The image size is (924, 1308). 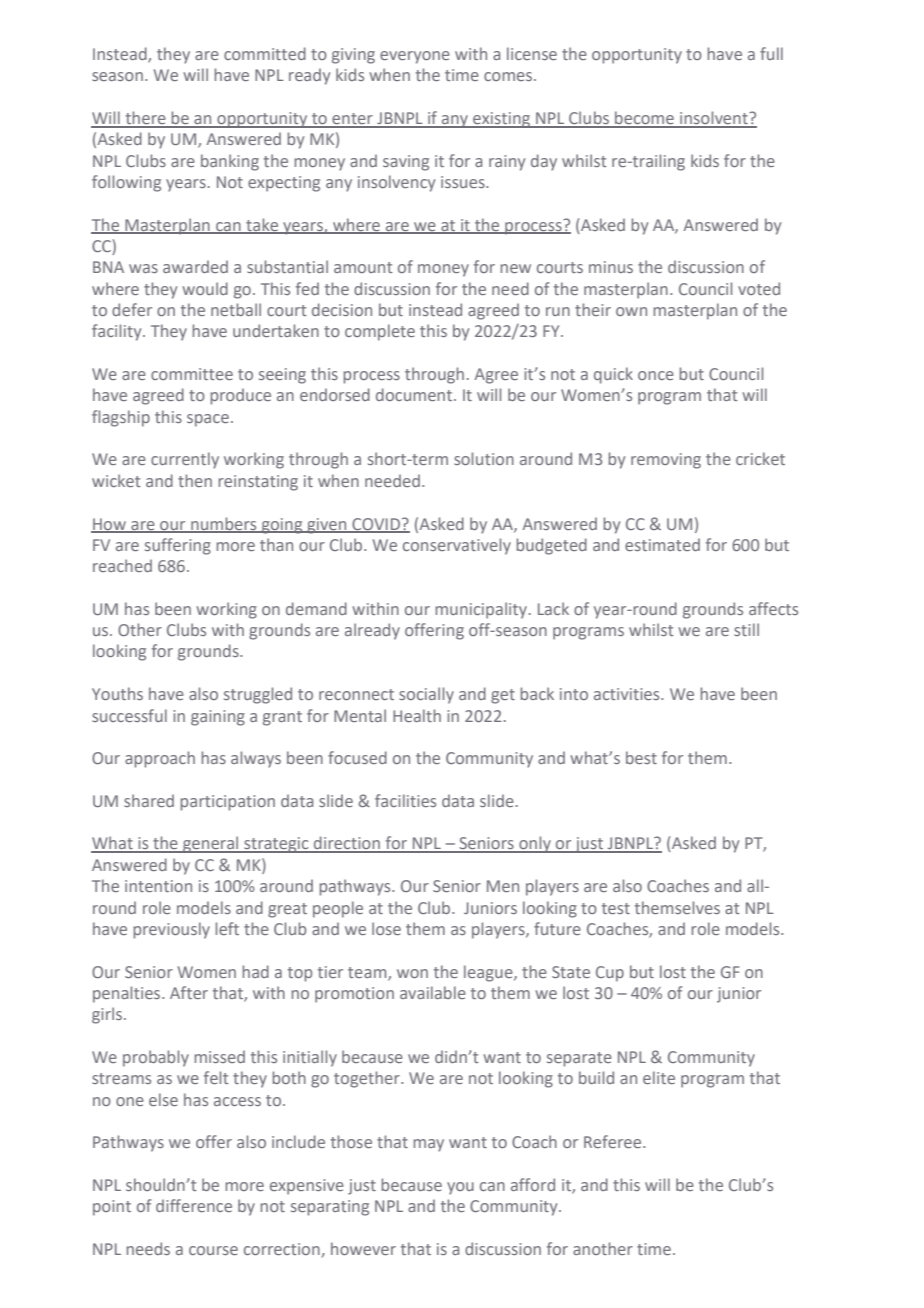 I want to click on facilities, so click(x=405, y=800).
